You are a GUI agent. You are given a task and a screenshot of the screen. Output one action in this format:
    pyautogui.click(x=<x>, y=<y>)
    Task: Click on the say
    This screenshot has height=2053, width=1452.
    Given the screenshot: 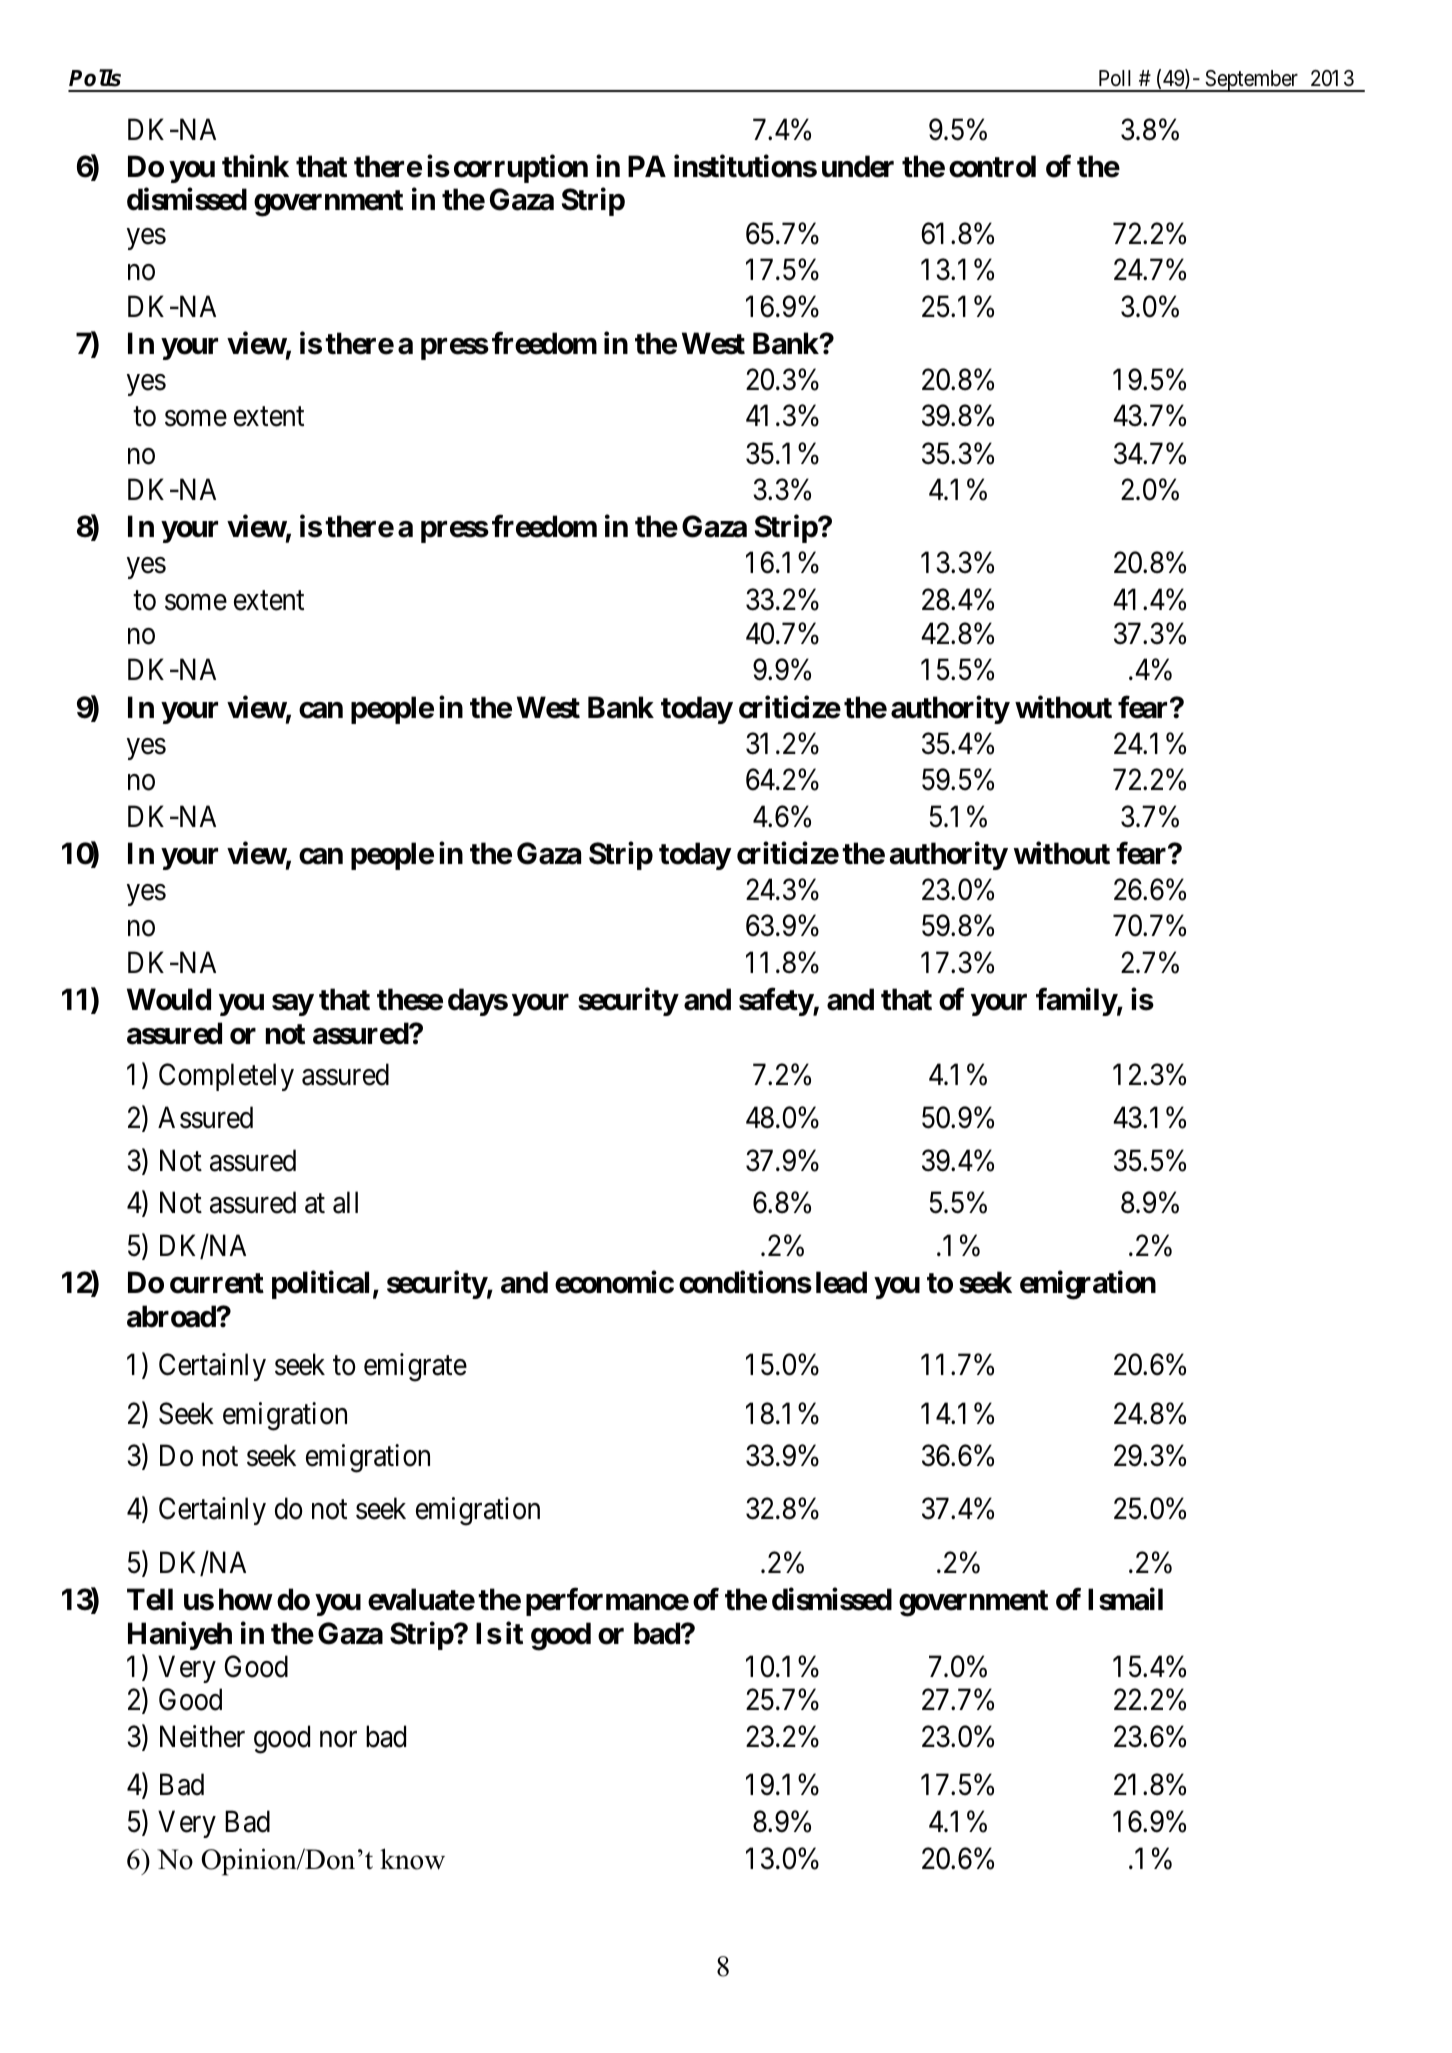 What is the action you would take?
    pyautogui.click(x=293, y=1005)
